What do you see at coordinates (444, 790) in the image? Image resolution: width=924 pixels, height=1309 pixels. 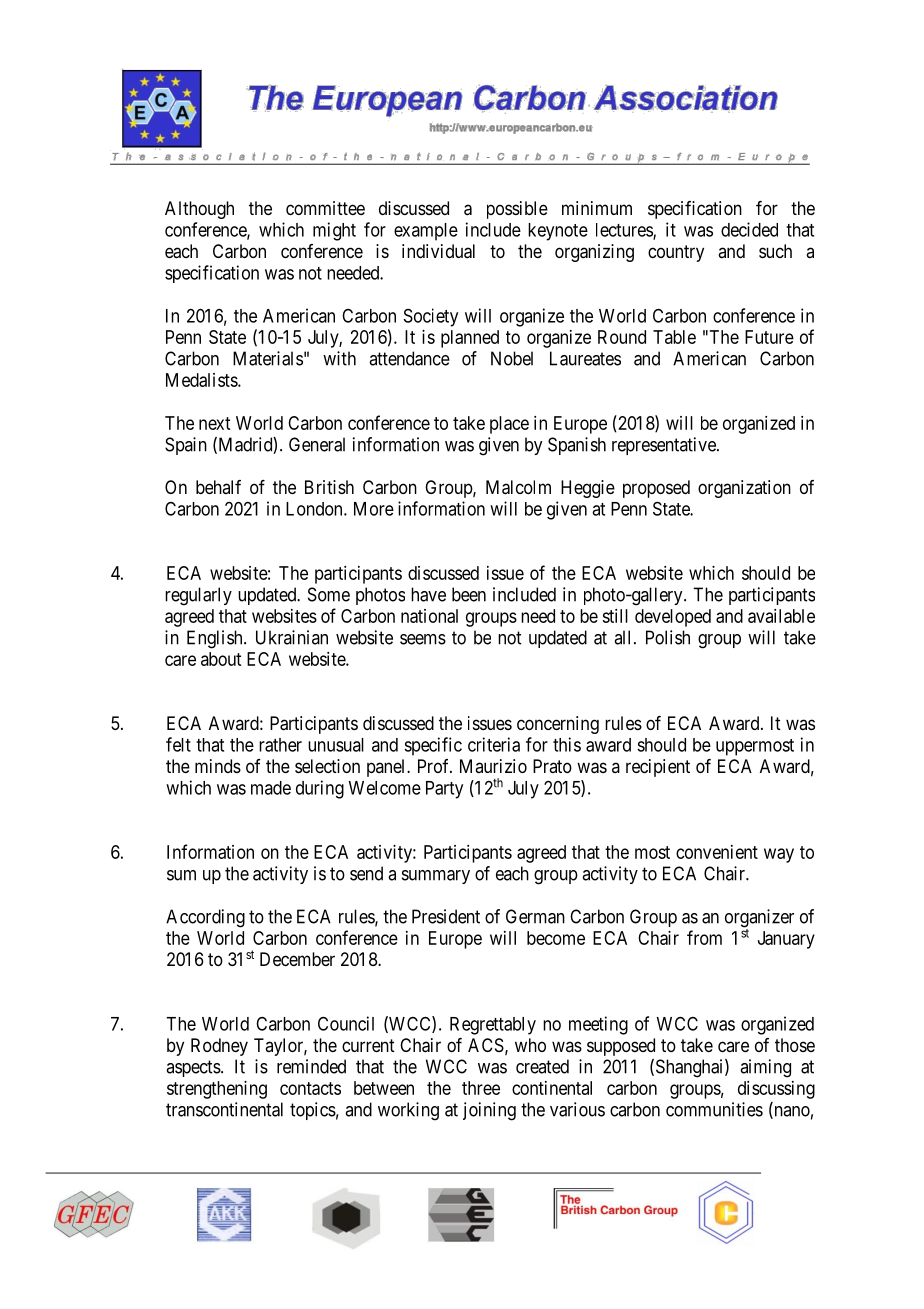 I see `Party` at bounding box center [444, 790].
